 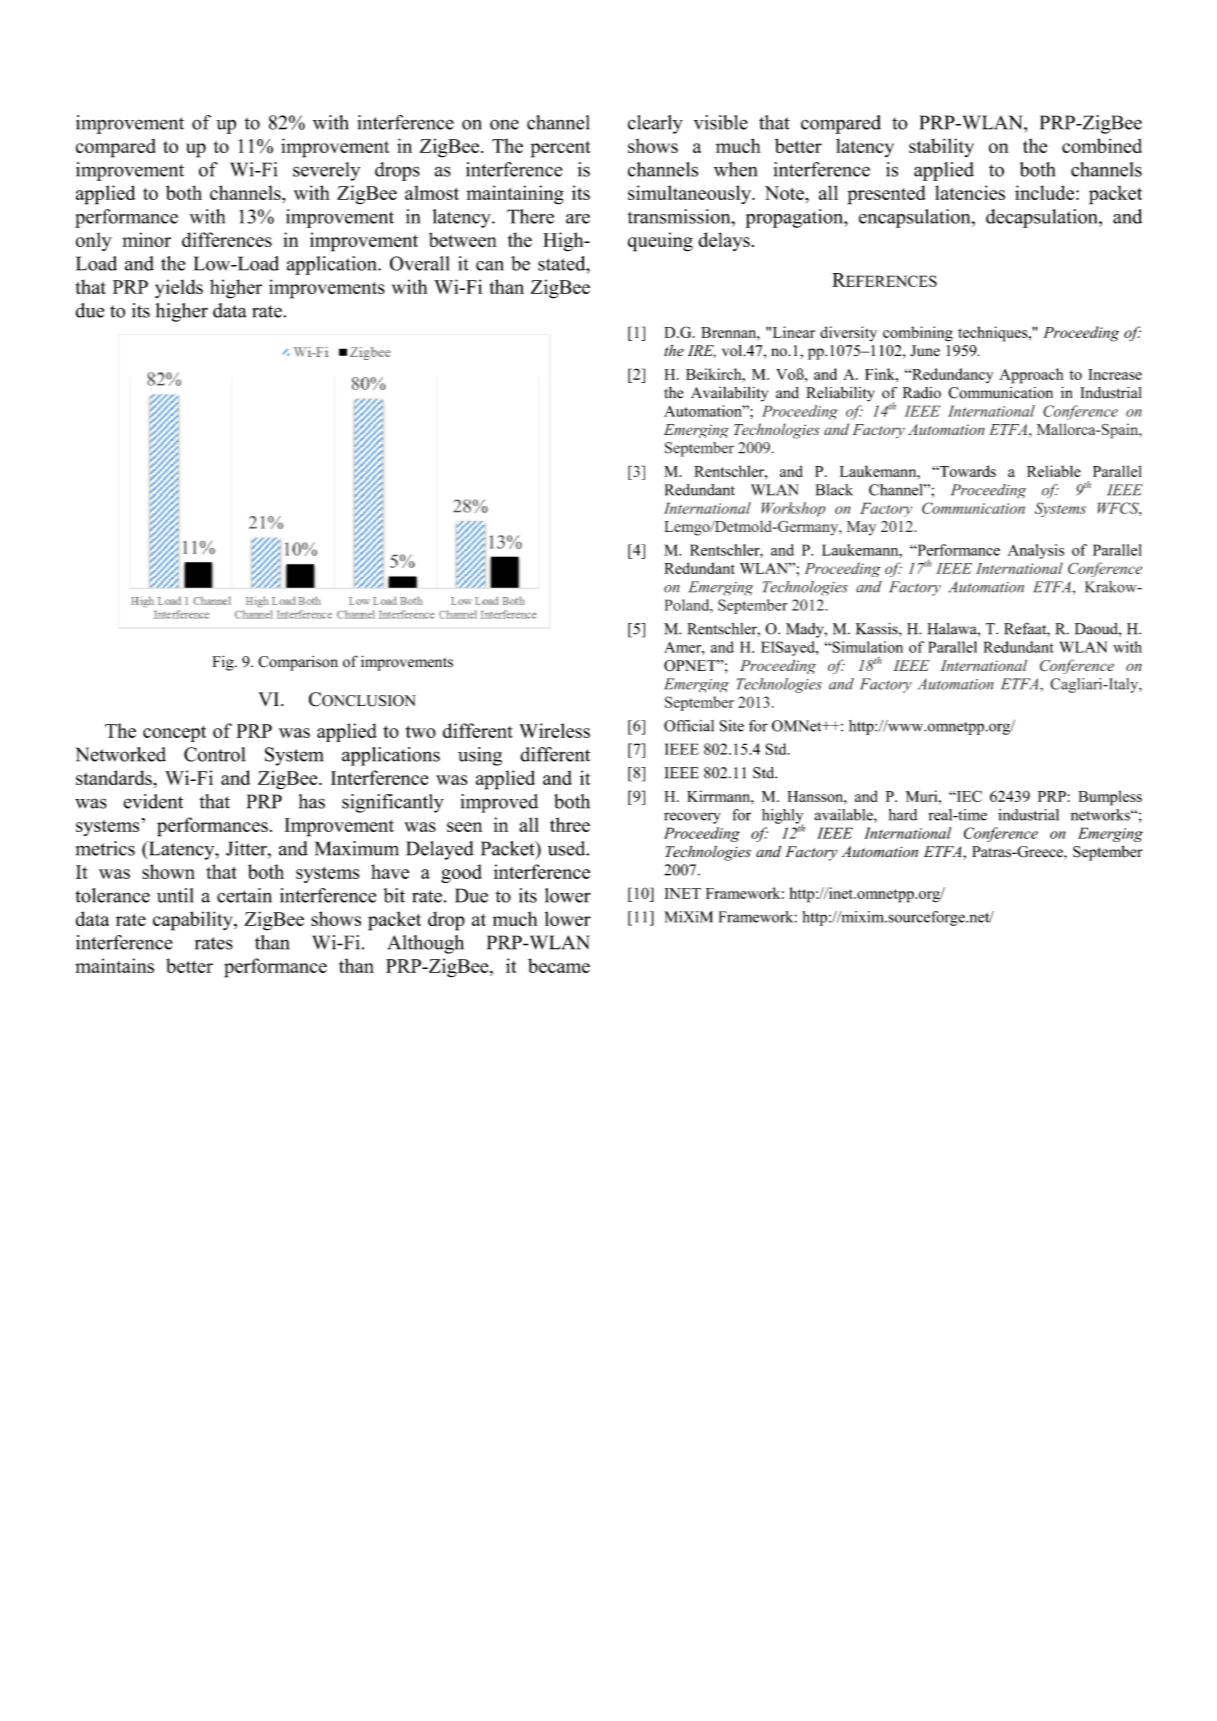 I want to click on hard, so click(x=903, y=815).
